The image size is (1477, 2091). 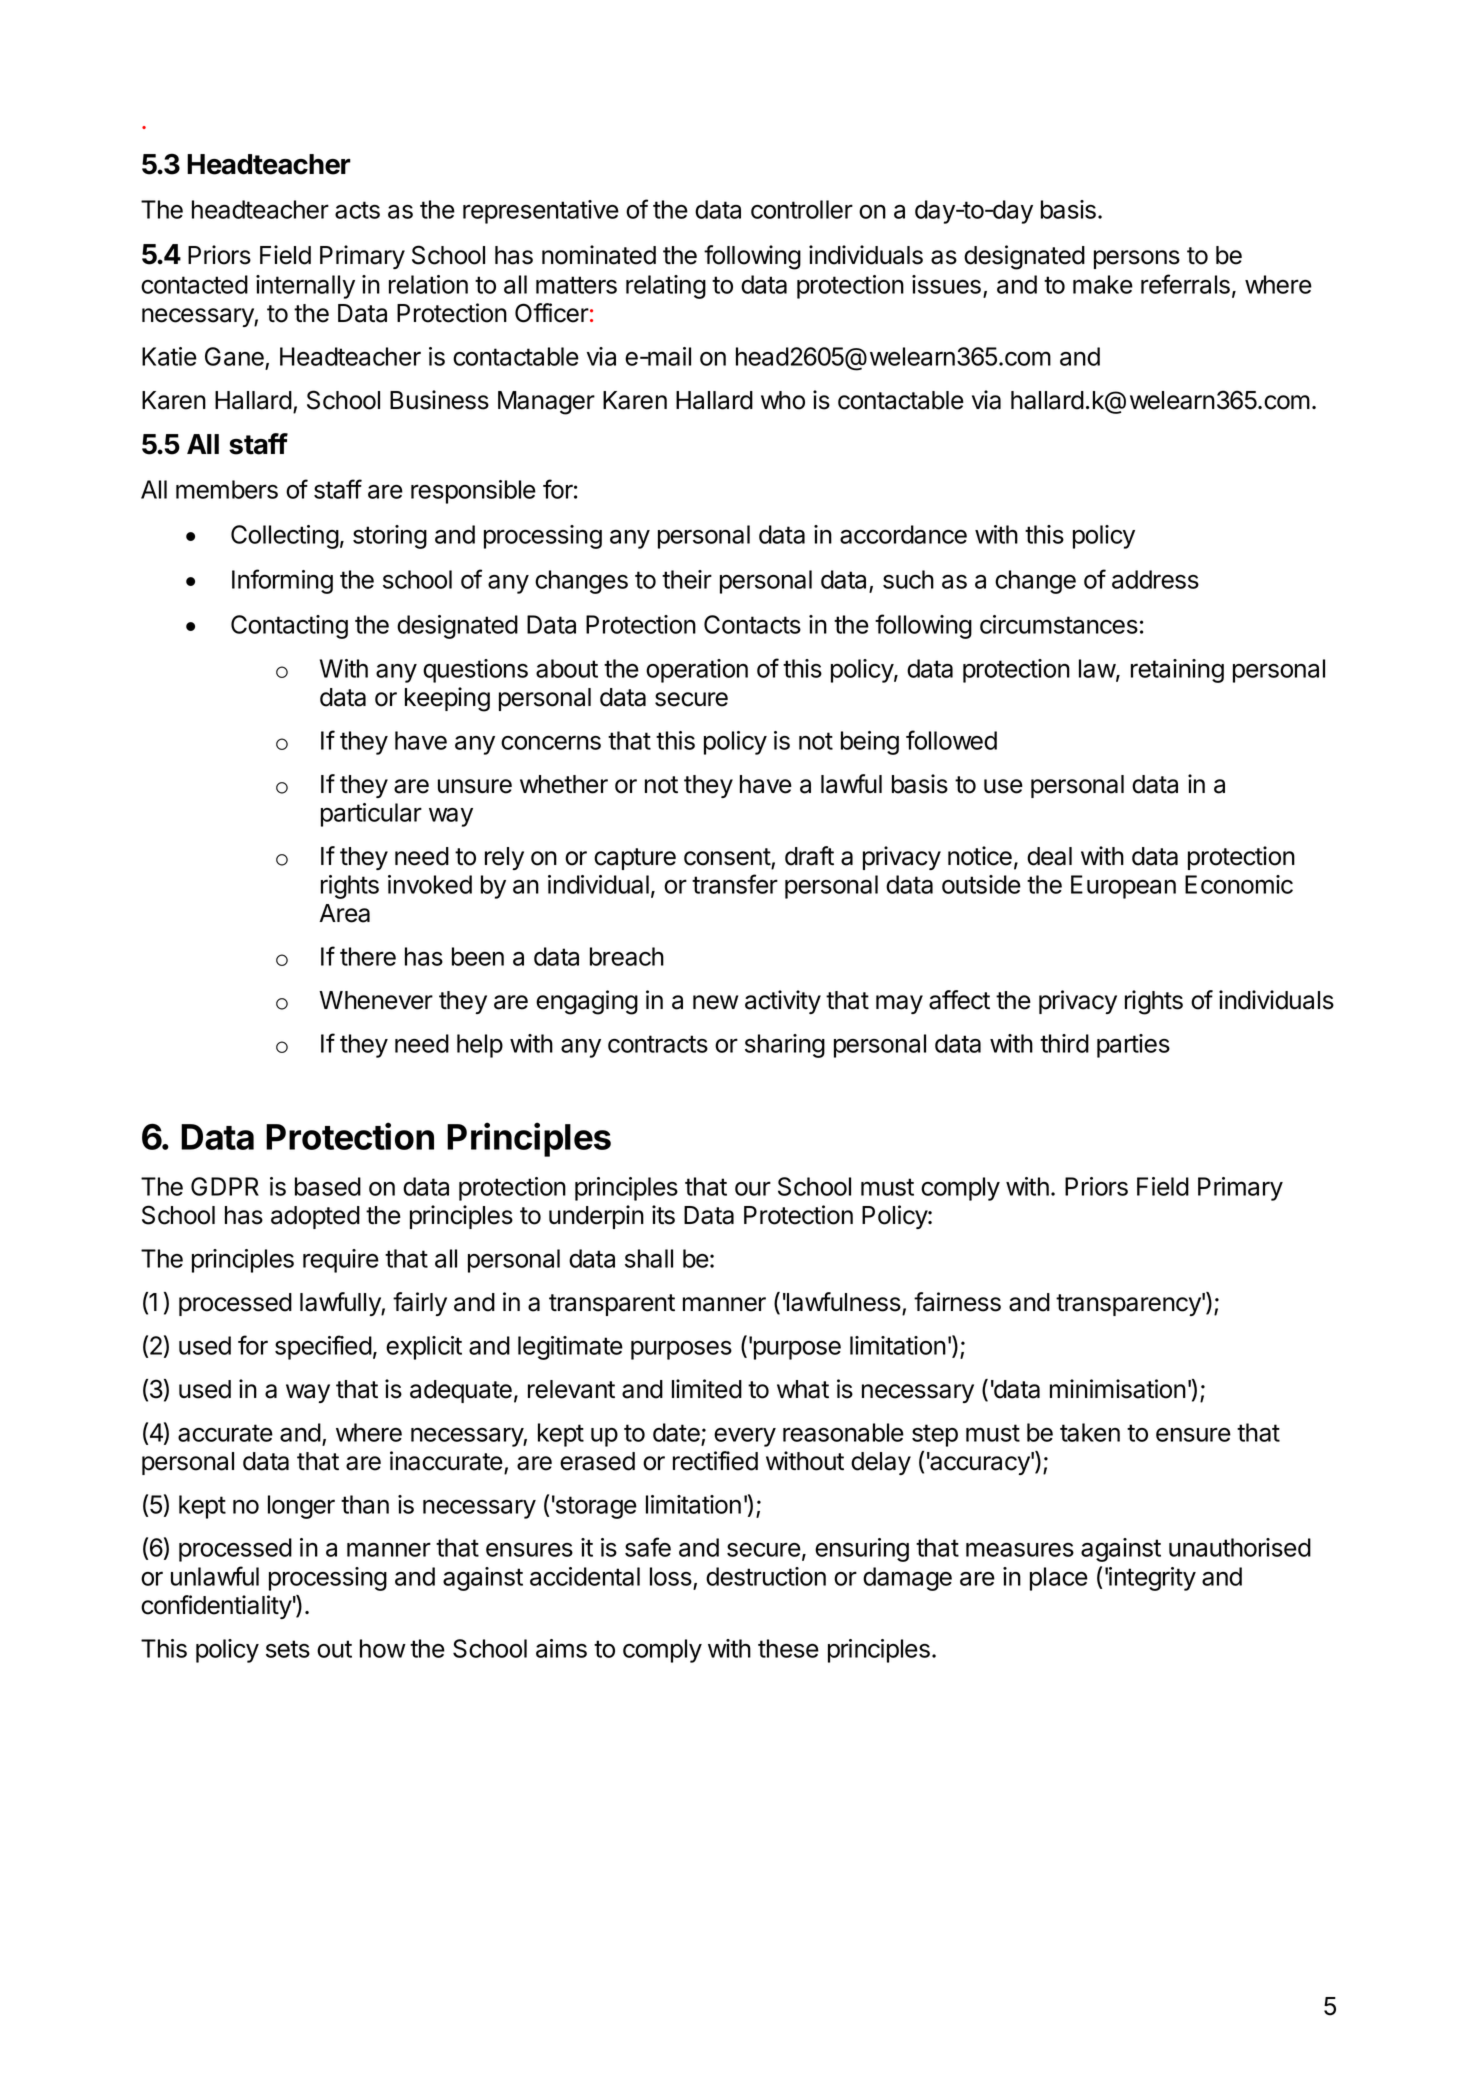 I want to click on shall, so click(x=649, y=1258).
